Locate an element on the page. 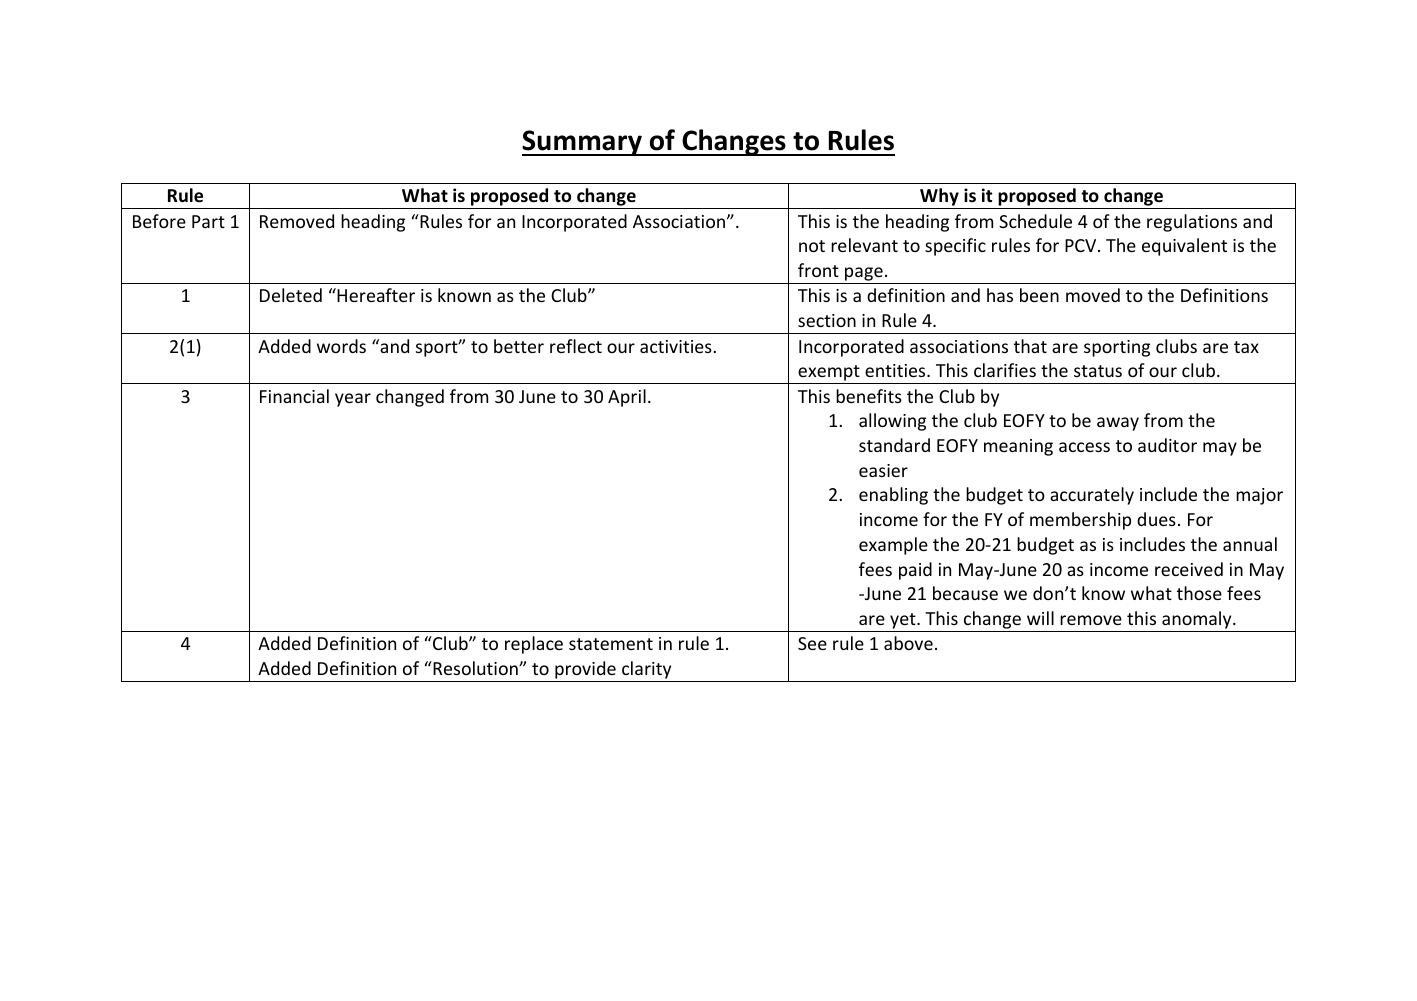 The image size is (1417, 1001). clarity is located at coordinates (646, 670).
